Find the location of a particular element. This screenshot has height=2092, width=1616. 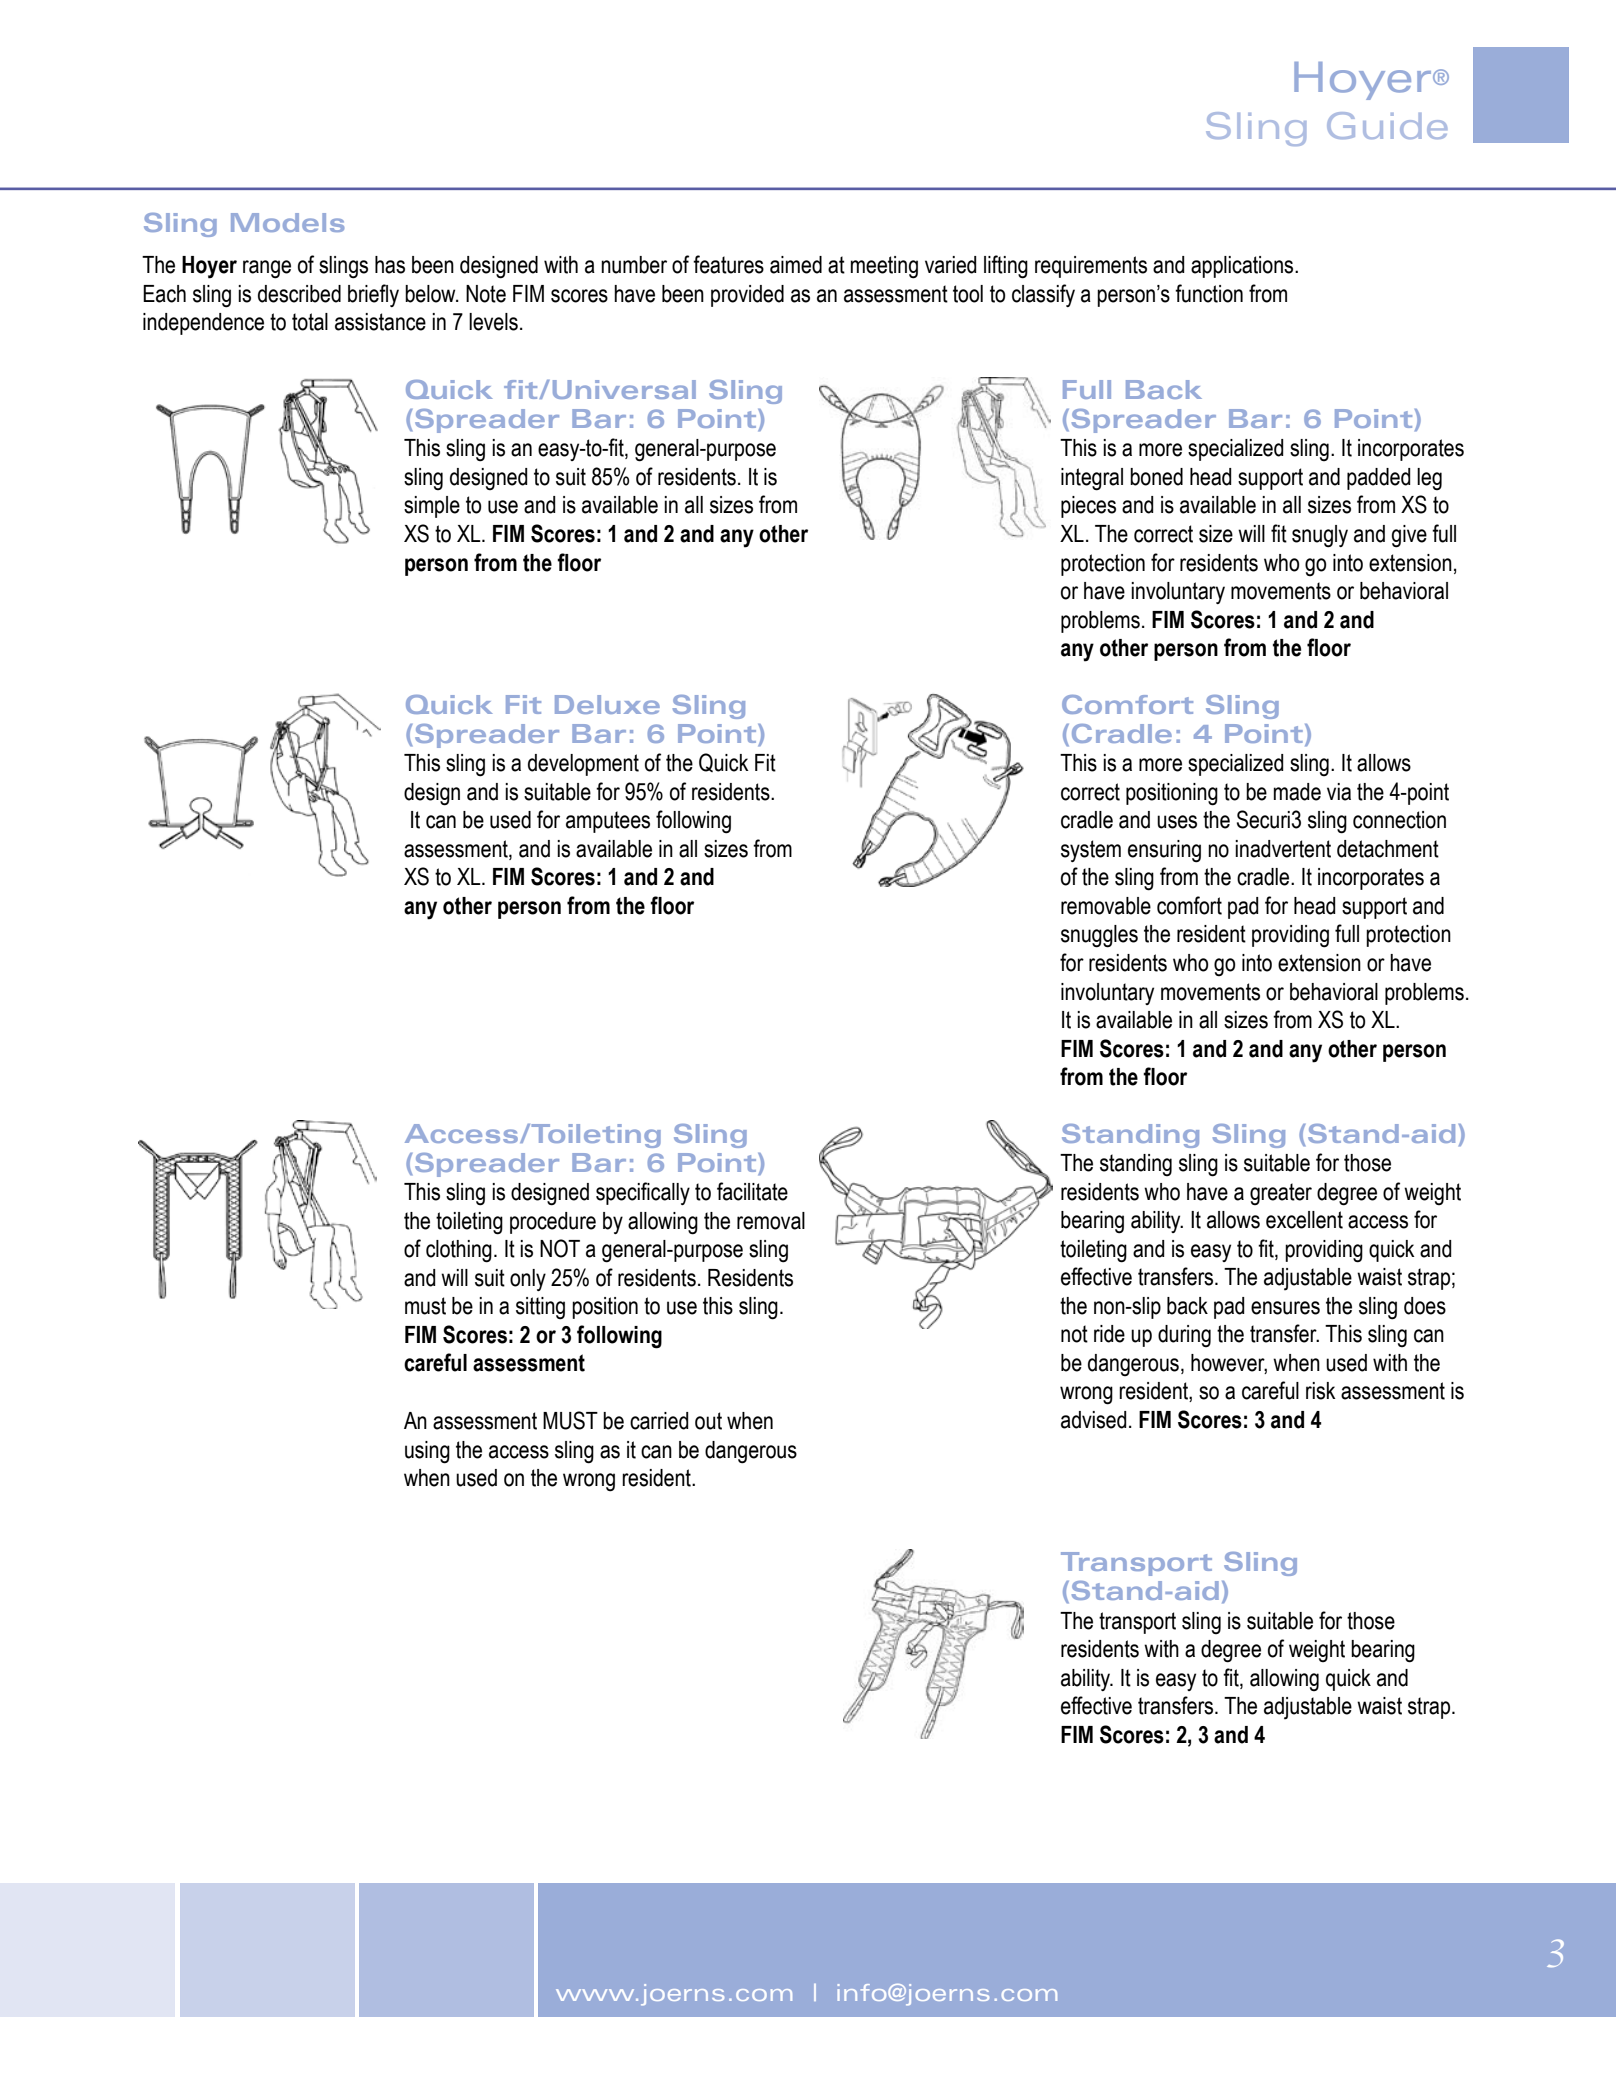

aimed is located at coordinates (796, 265).
